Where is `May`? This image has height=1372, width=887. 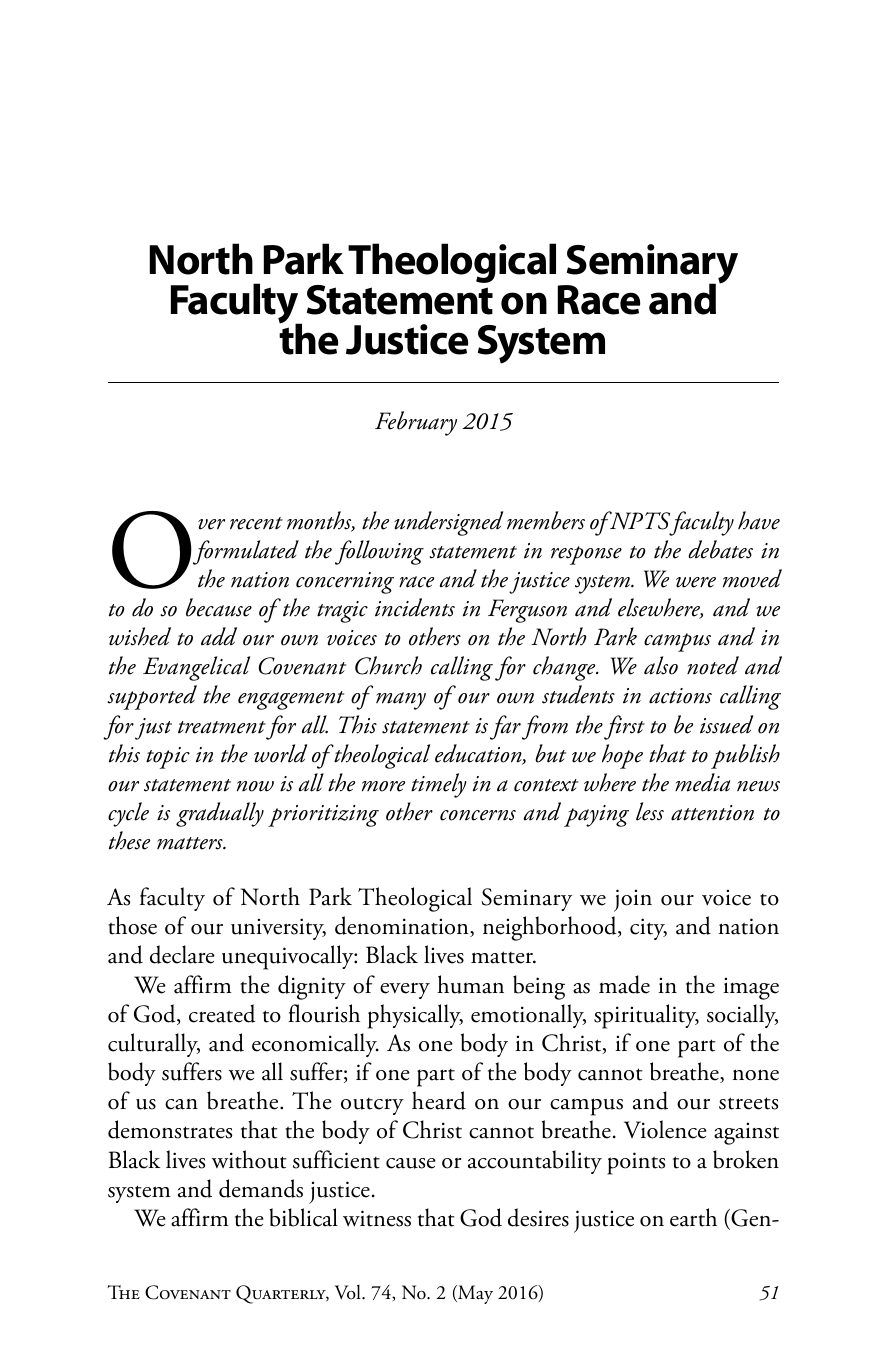 May is located at coordinates (474, 1294).
